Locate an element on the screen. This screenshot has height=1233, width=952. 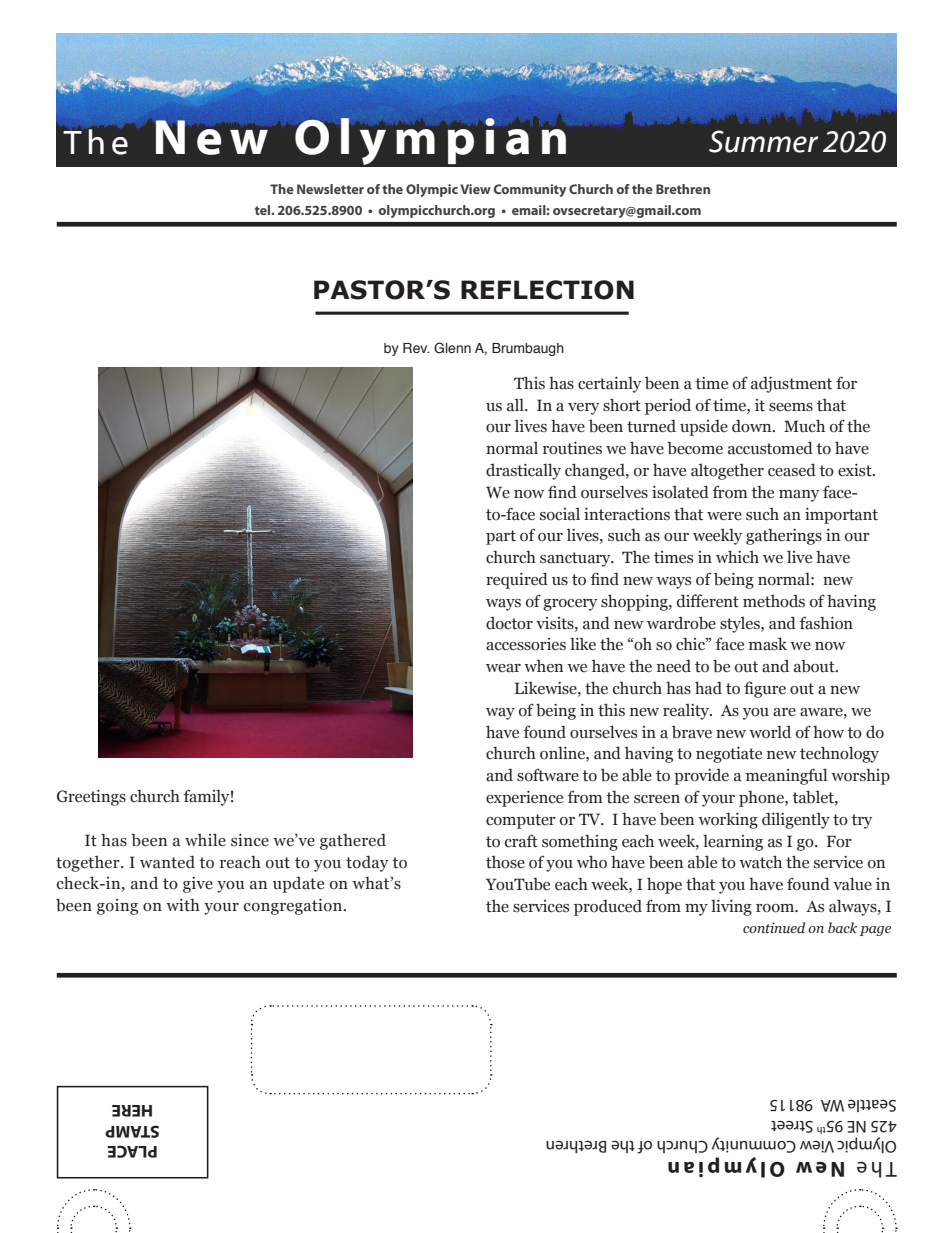
Rev is located at coordinates (416, 348).
